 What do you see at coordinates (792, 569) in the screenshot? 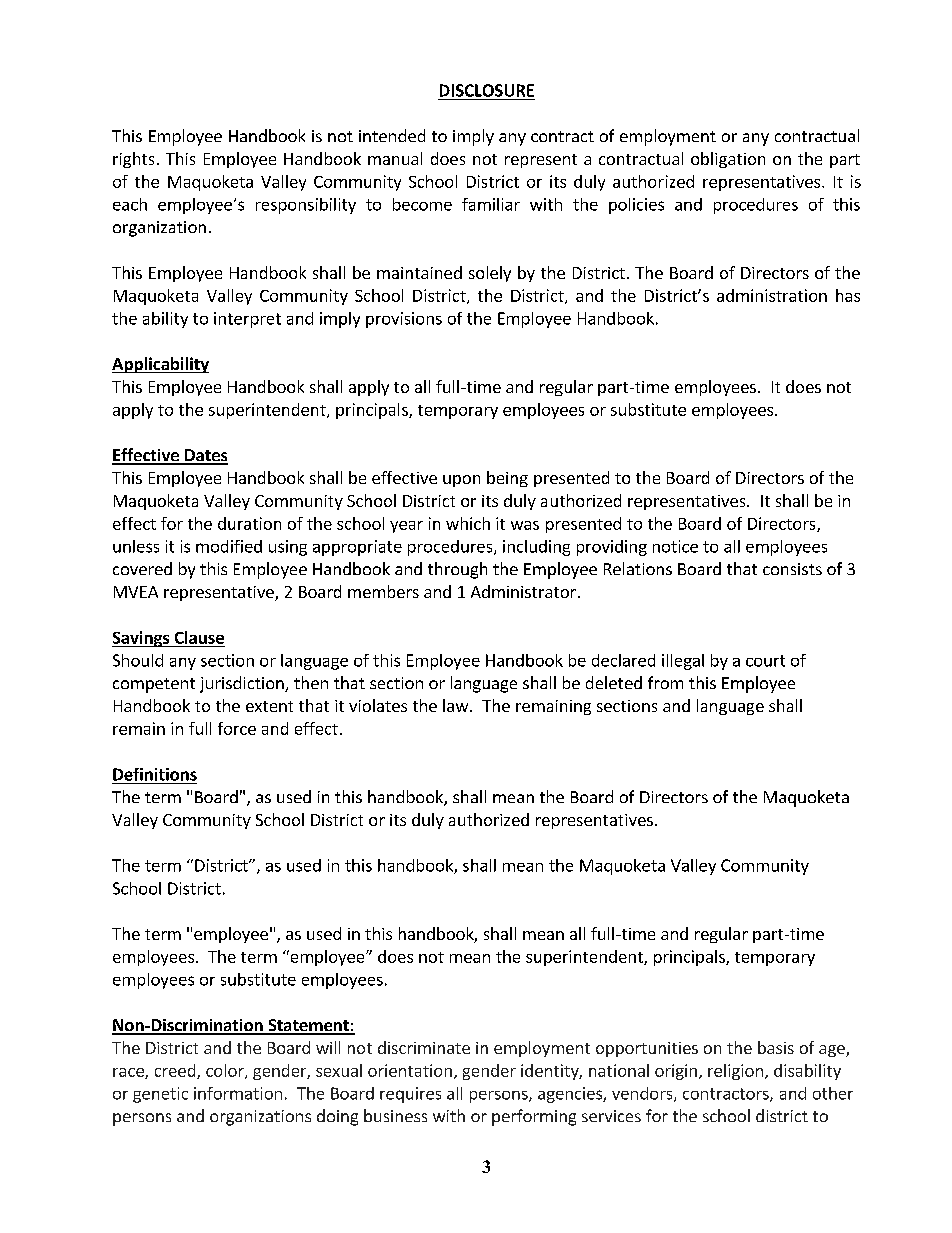
I see `consists` at bounding box center [792, 569].
